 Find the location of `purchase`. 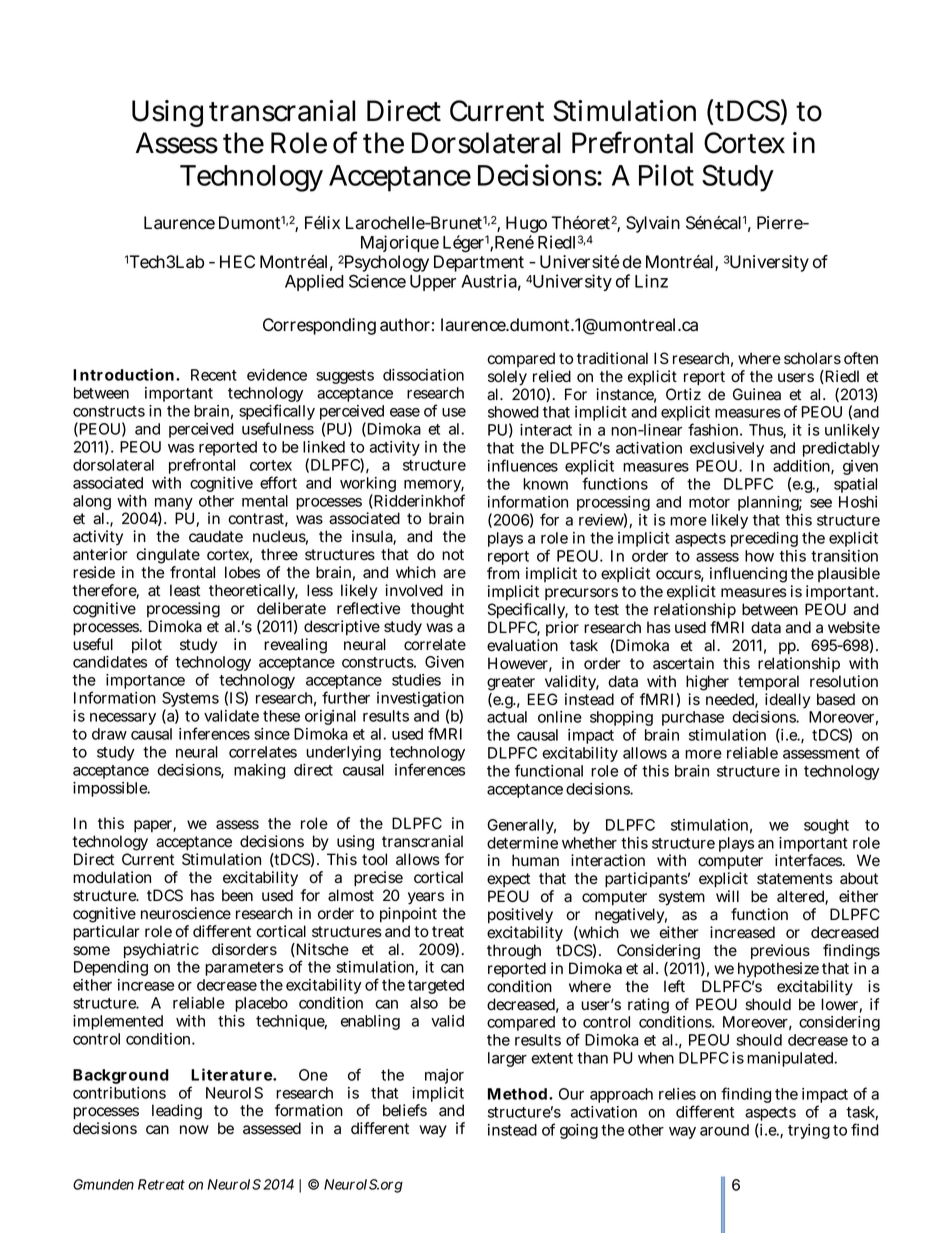

purchase is located at coordinates (693, 718).
